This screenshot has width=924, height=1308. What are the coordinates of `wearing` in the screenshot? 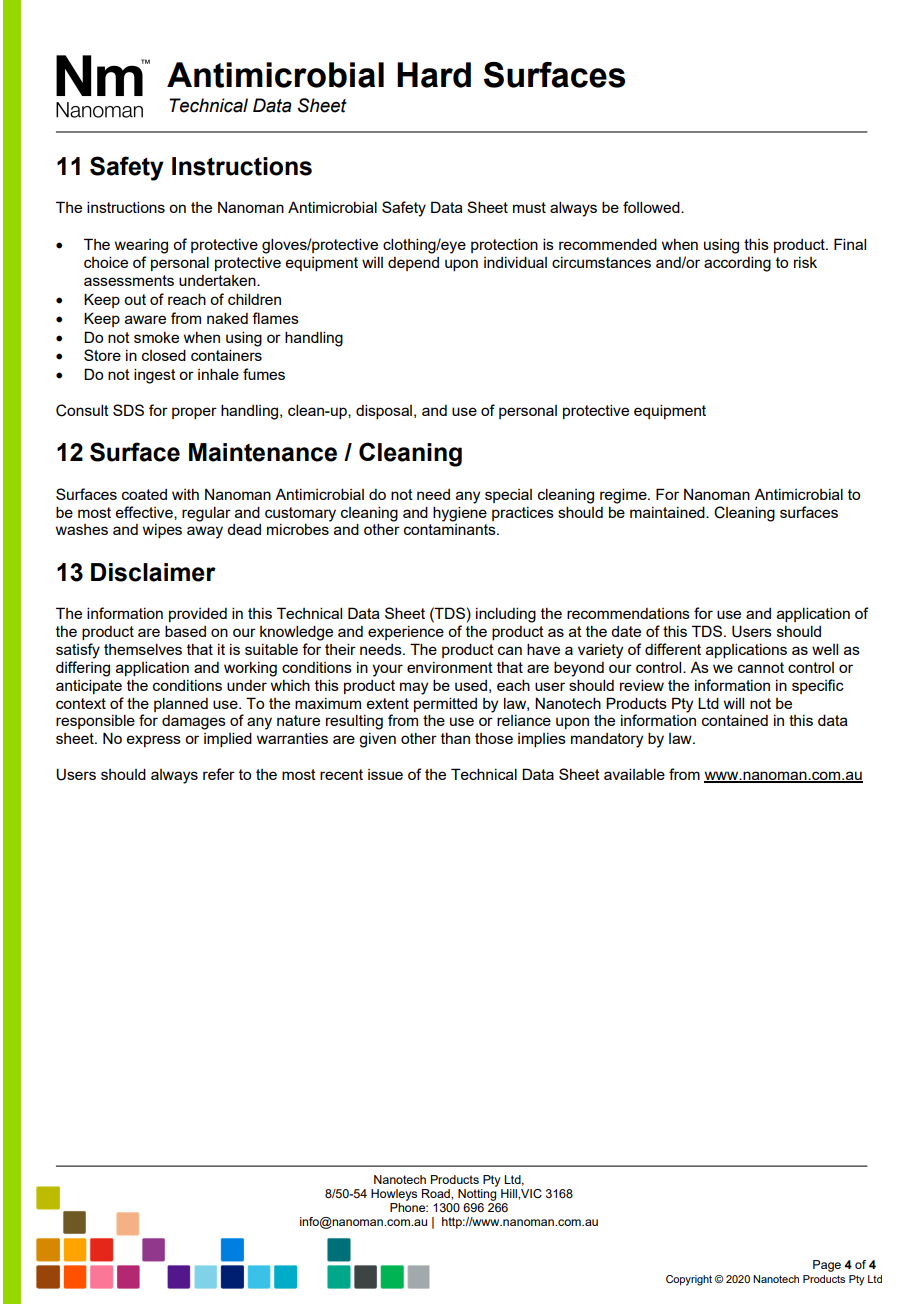 It's located at (141, 246).
